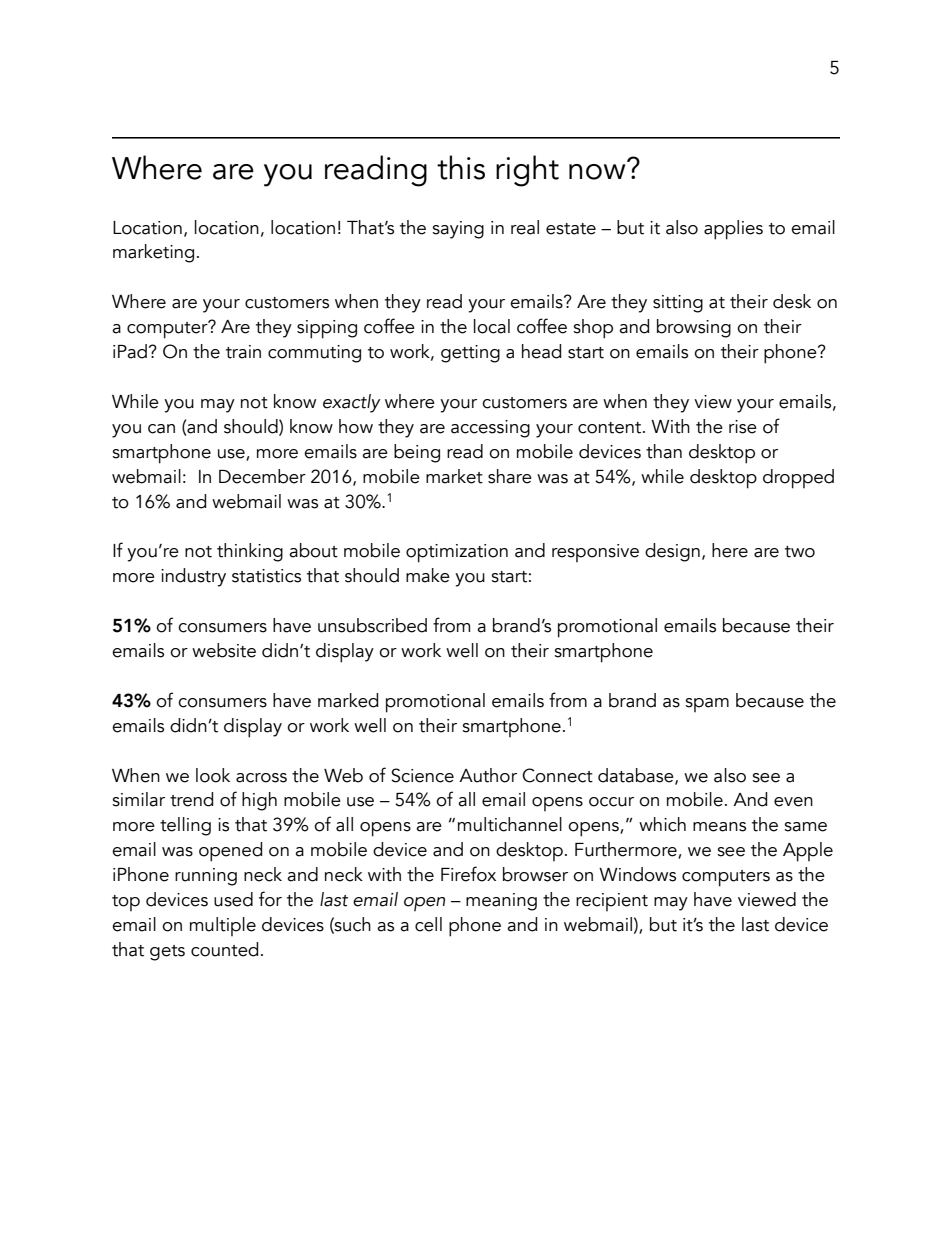 The height and width of the screenshot is (1233, 952). What do you see at coordinates (488, 775) in the screenshot?
I see `Author` at bounding box center [488, 775].
